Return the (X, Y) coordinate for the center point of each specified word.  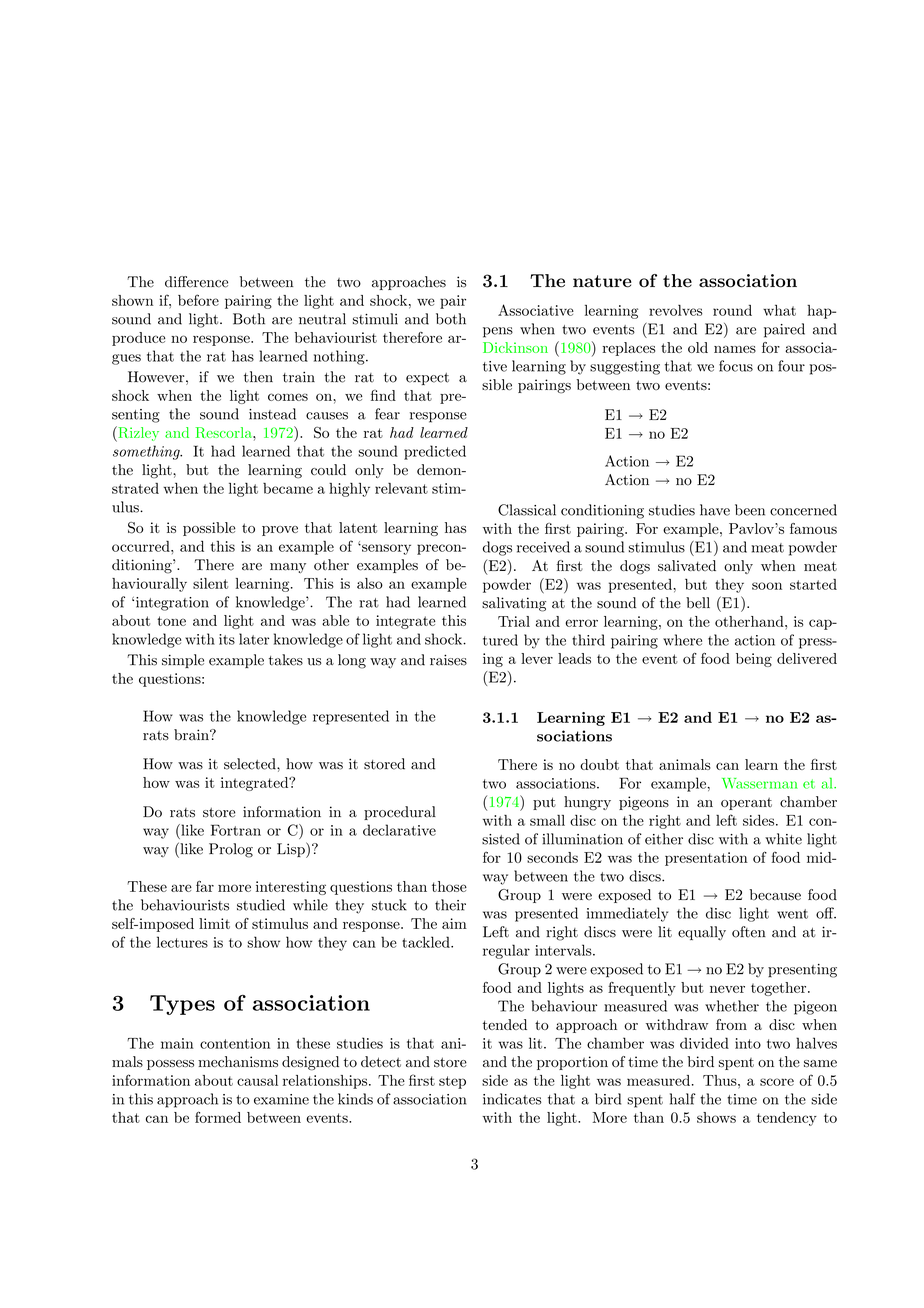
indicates (512, 1099)
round (732, 310)
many (288, 568)
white (783, 839)
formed (218, 1117)
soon (767, 586)
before (198, 300)
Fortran (236, 830)
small (547, 820)
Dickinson (515, 347)
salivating (514, 604)
